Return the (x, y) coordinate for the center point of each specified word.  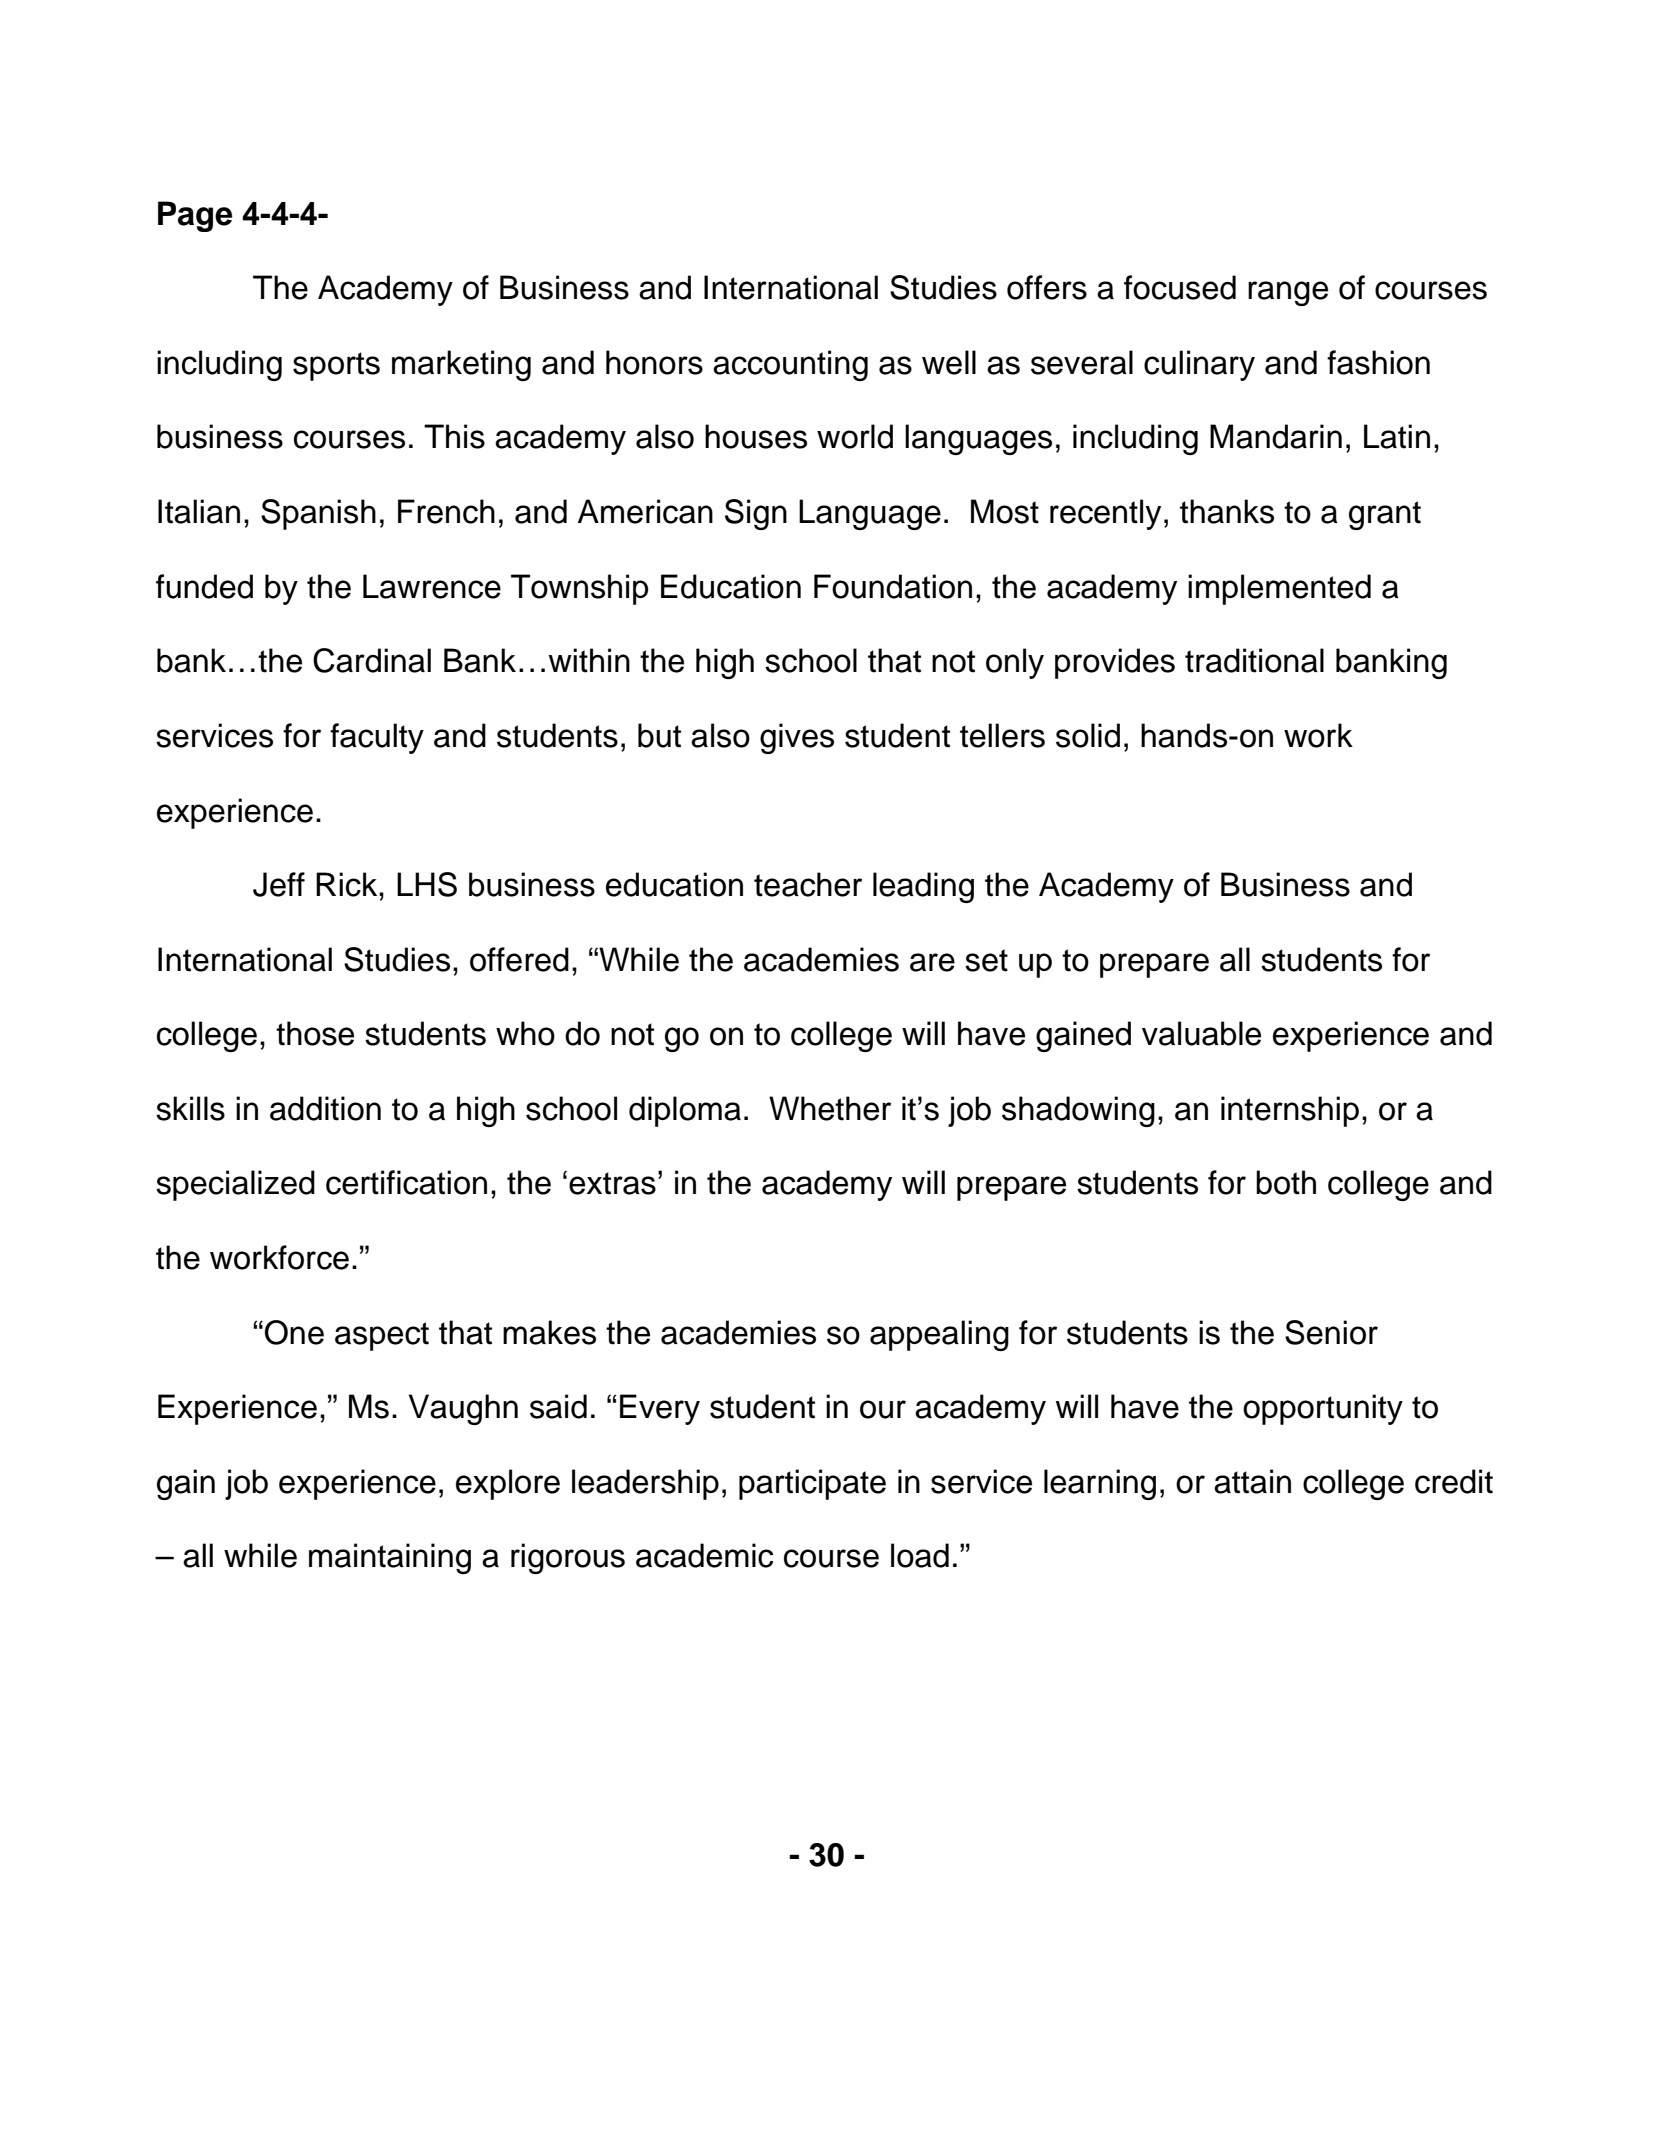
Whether (830, 1108)
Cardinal (372, 660)
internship (1290, 1111)
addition (325, 1108)
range (1288, 293)
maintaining (390, 1558)
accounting (790, 365)
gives (797, 738)
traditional (1254, 660)
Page (195, 216)
